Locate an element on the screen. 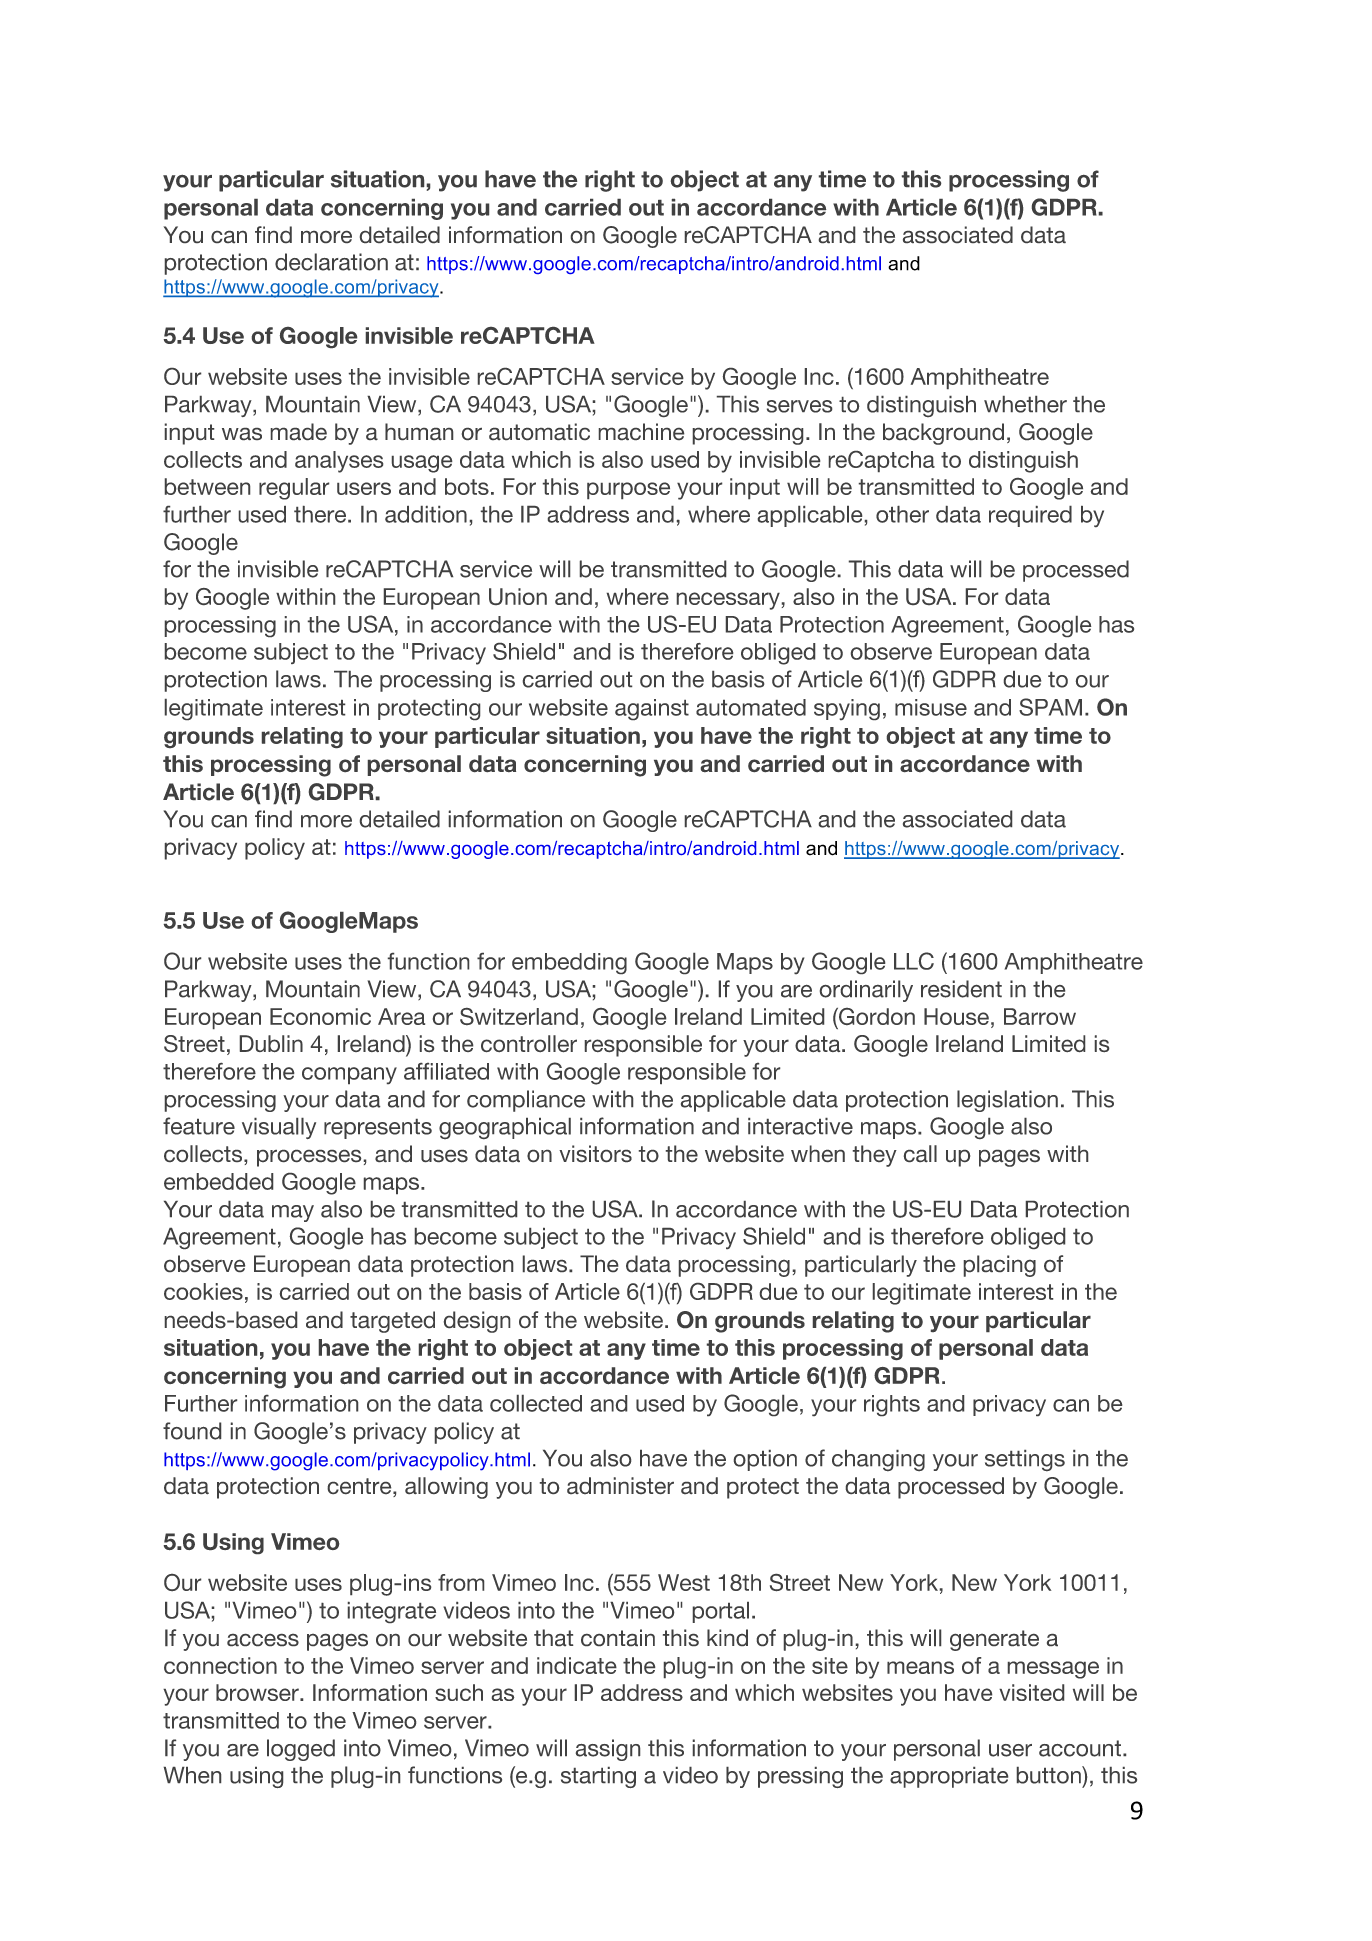 The image size is (1372, 1941). Economic is located at coordinates (320, 1016).
